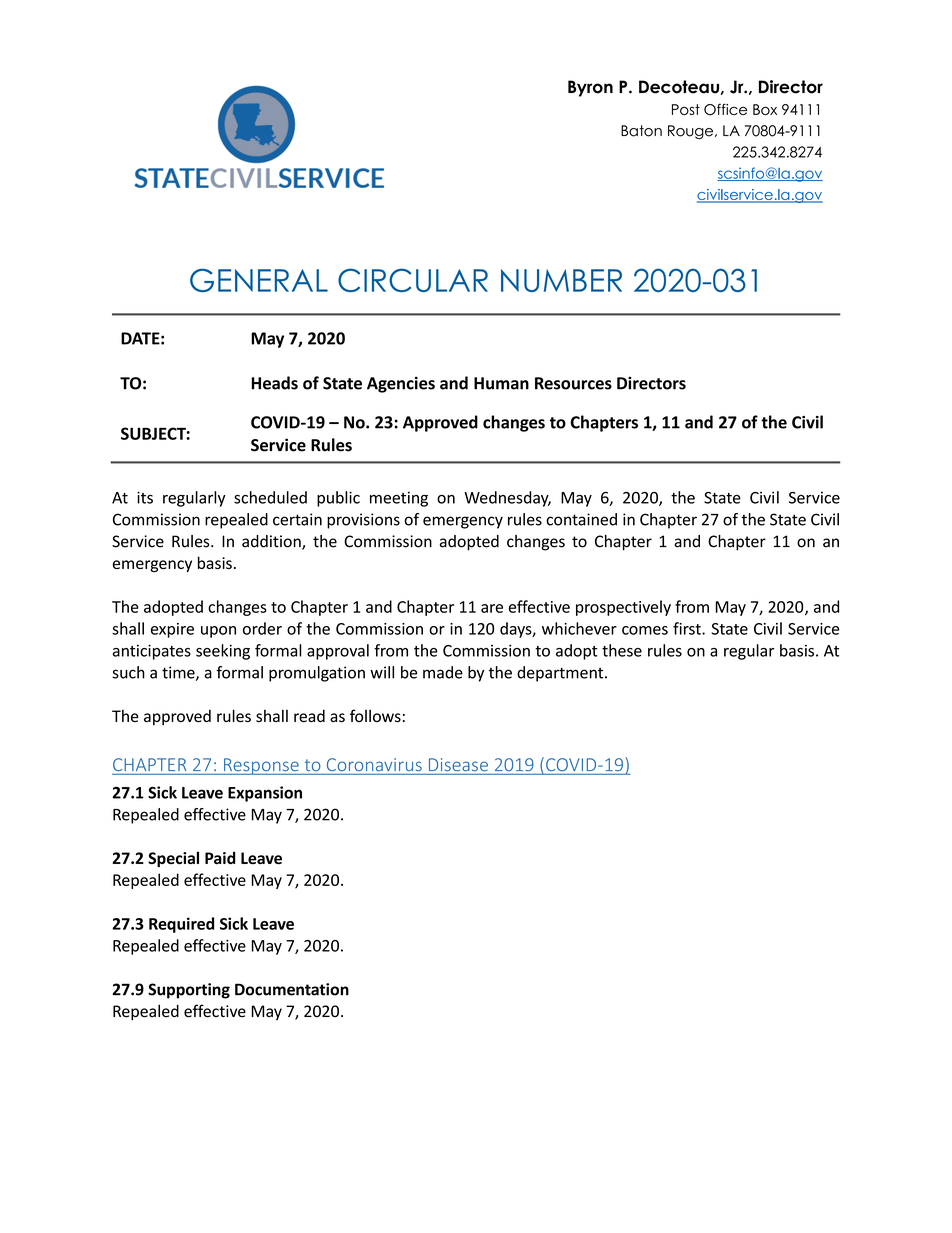 The height and width of the document is (1233, 952). Describe the element at coordinates (581, 519) in the document. I see `contained` at that location.
